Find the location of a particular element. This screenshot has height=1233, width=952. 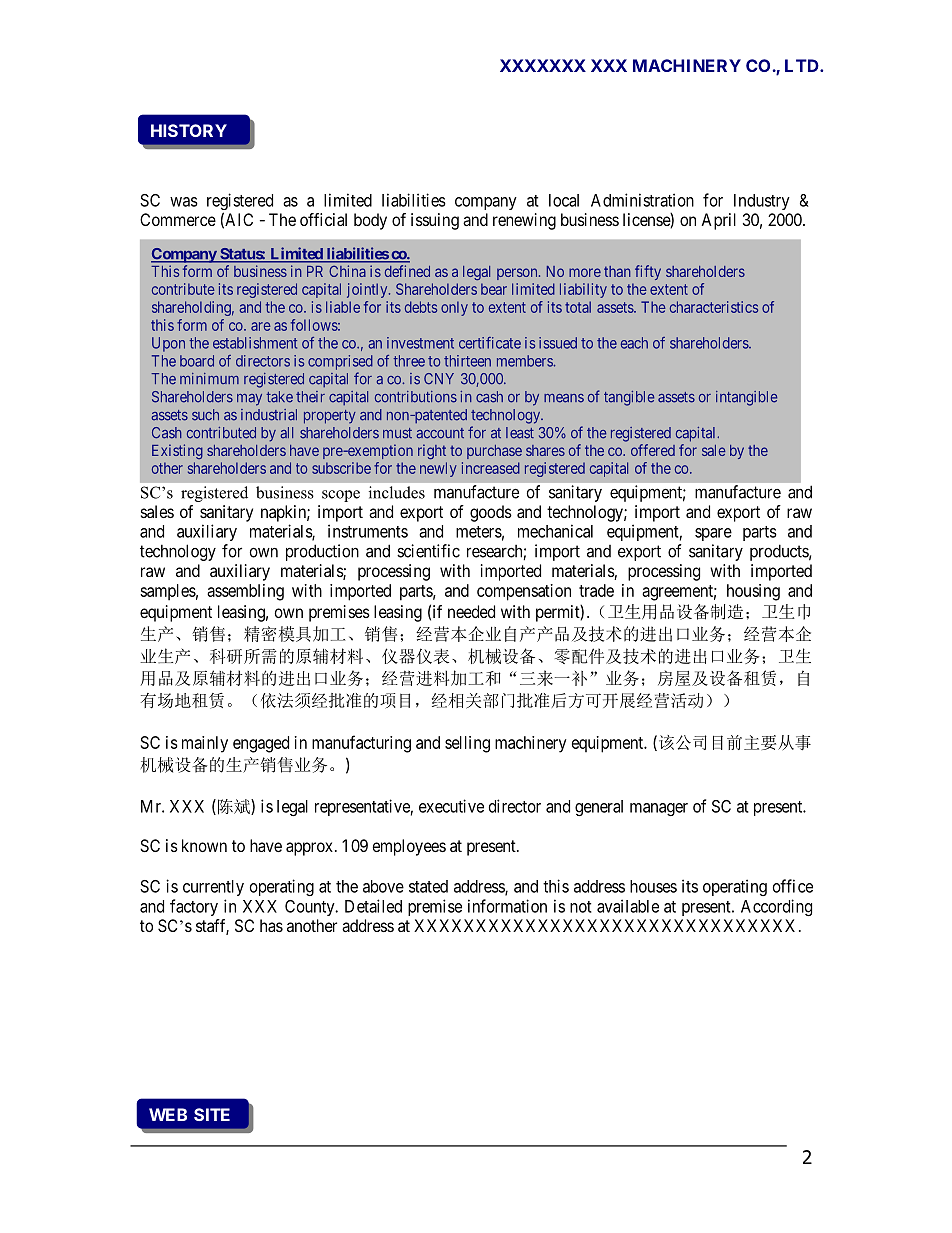

local is located at coordinates (564, 200).
